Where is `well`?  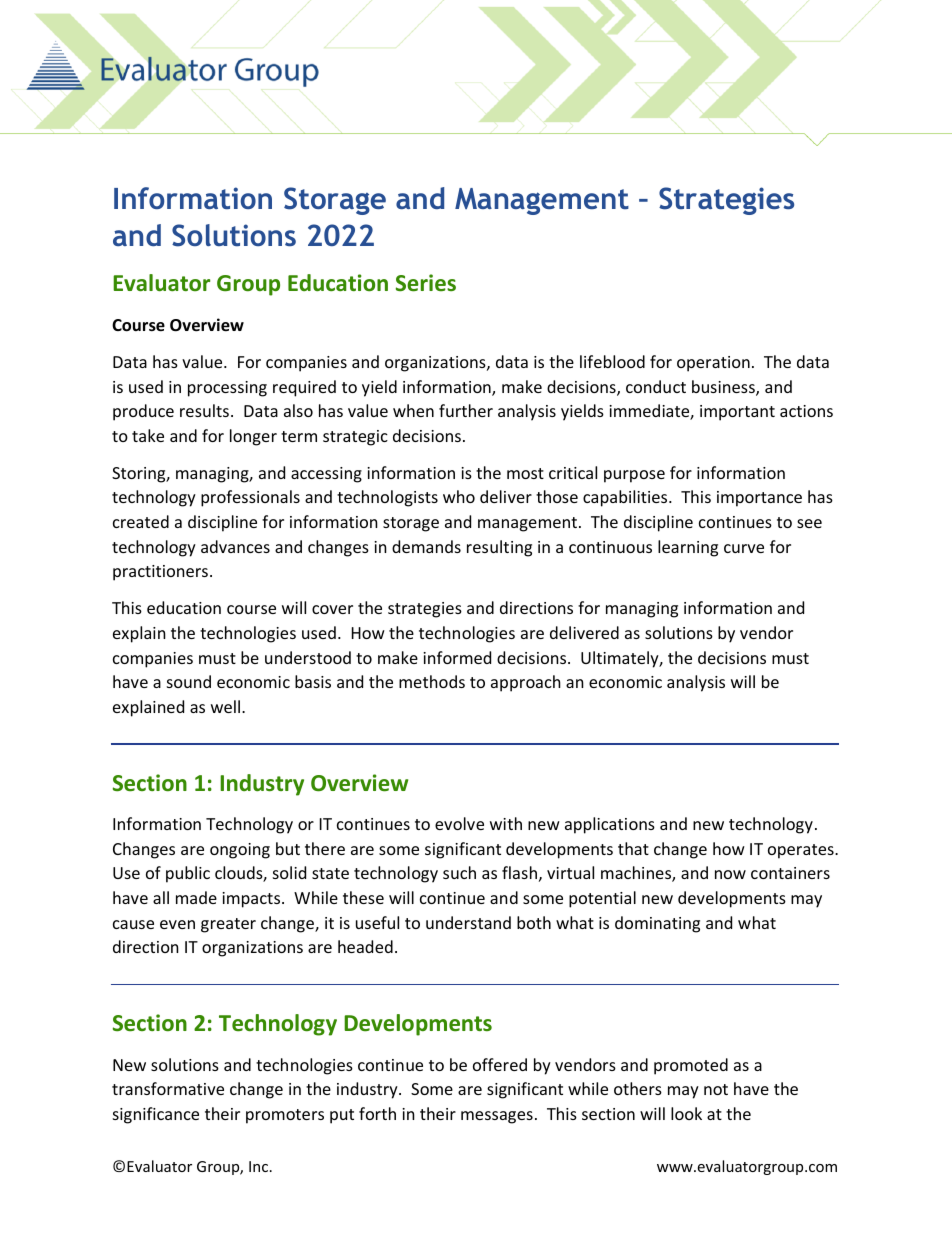
well is located at coordinates (227, 706).
